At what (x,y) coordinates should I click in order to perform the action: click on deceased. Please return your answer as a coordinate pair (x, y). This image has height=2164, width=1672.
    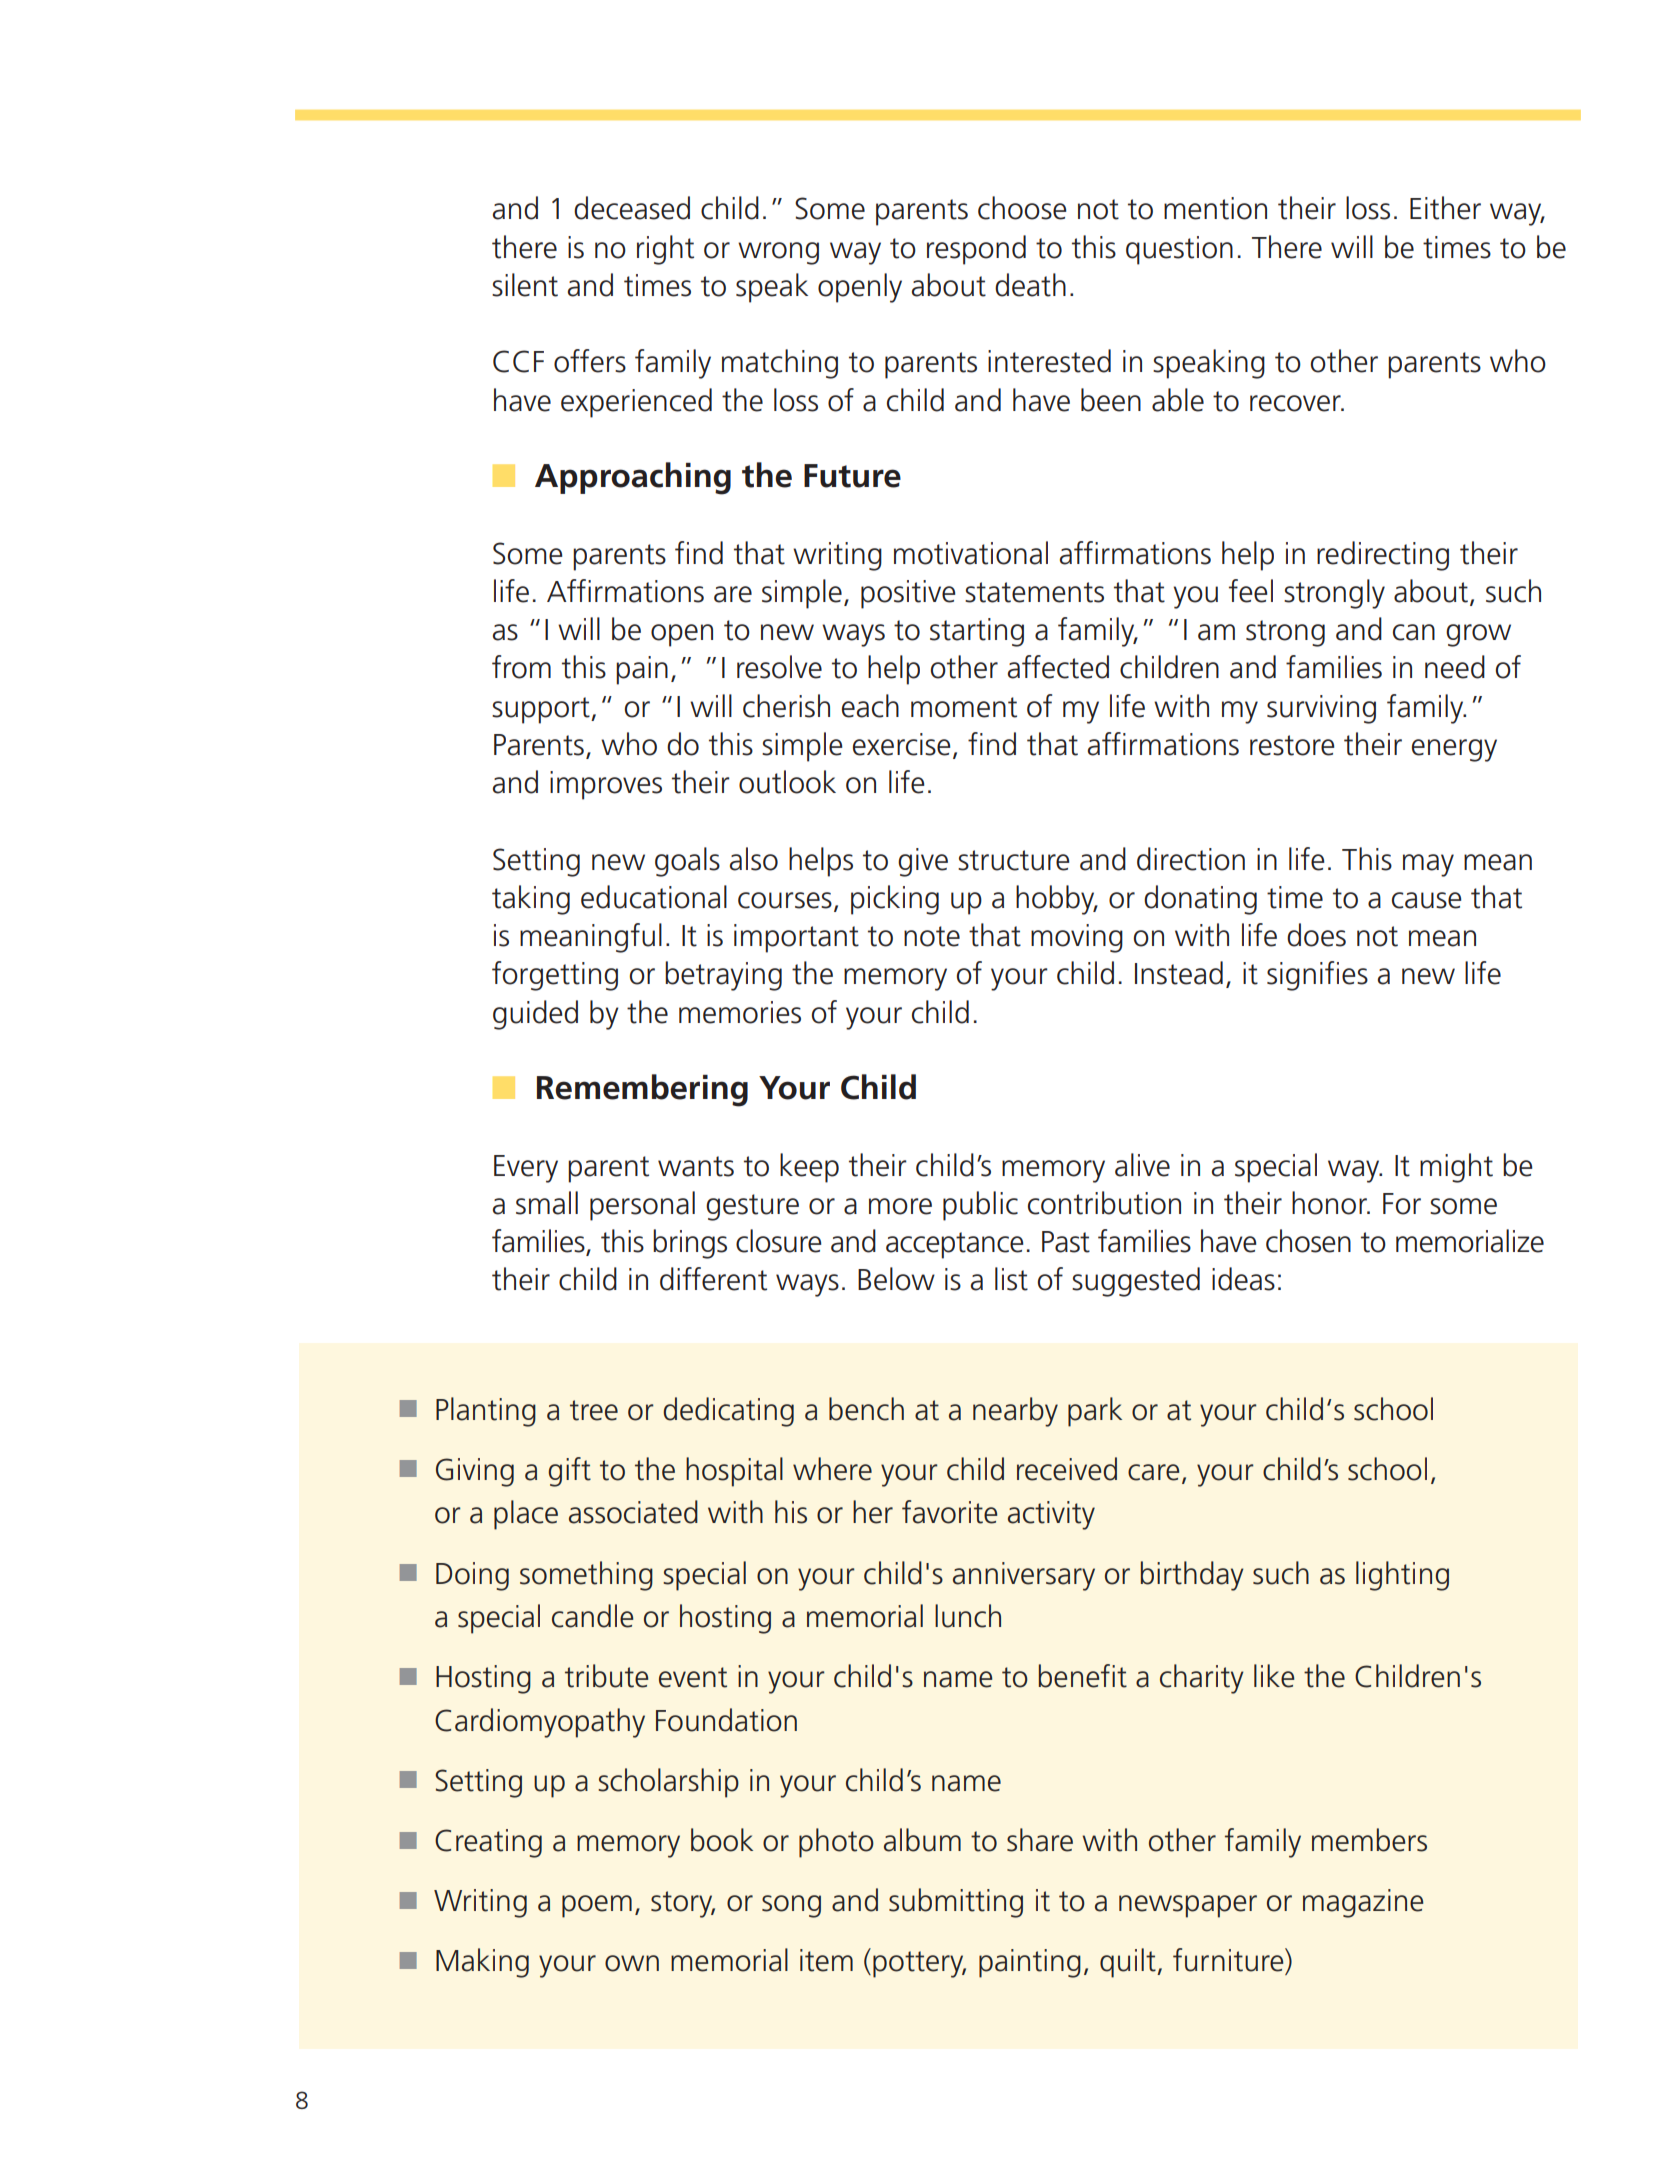
    Looking at the image, I should click on (632, 208).
